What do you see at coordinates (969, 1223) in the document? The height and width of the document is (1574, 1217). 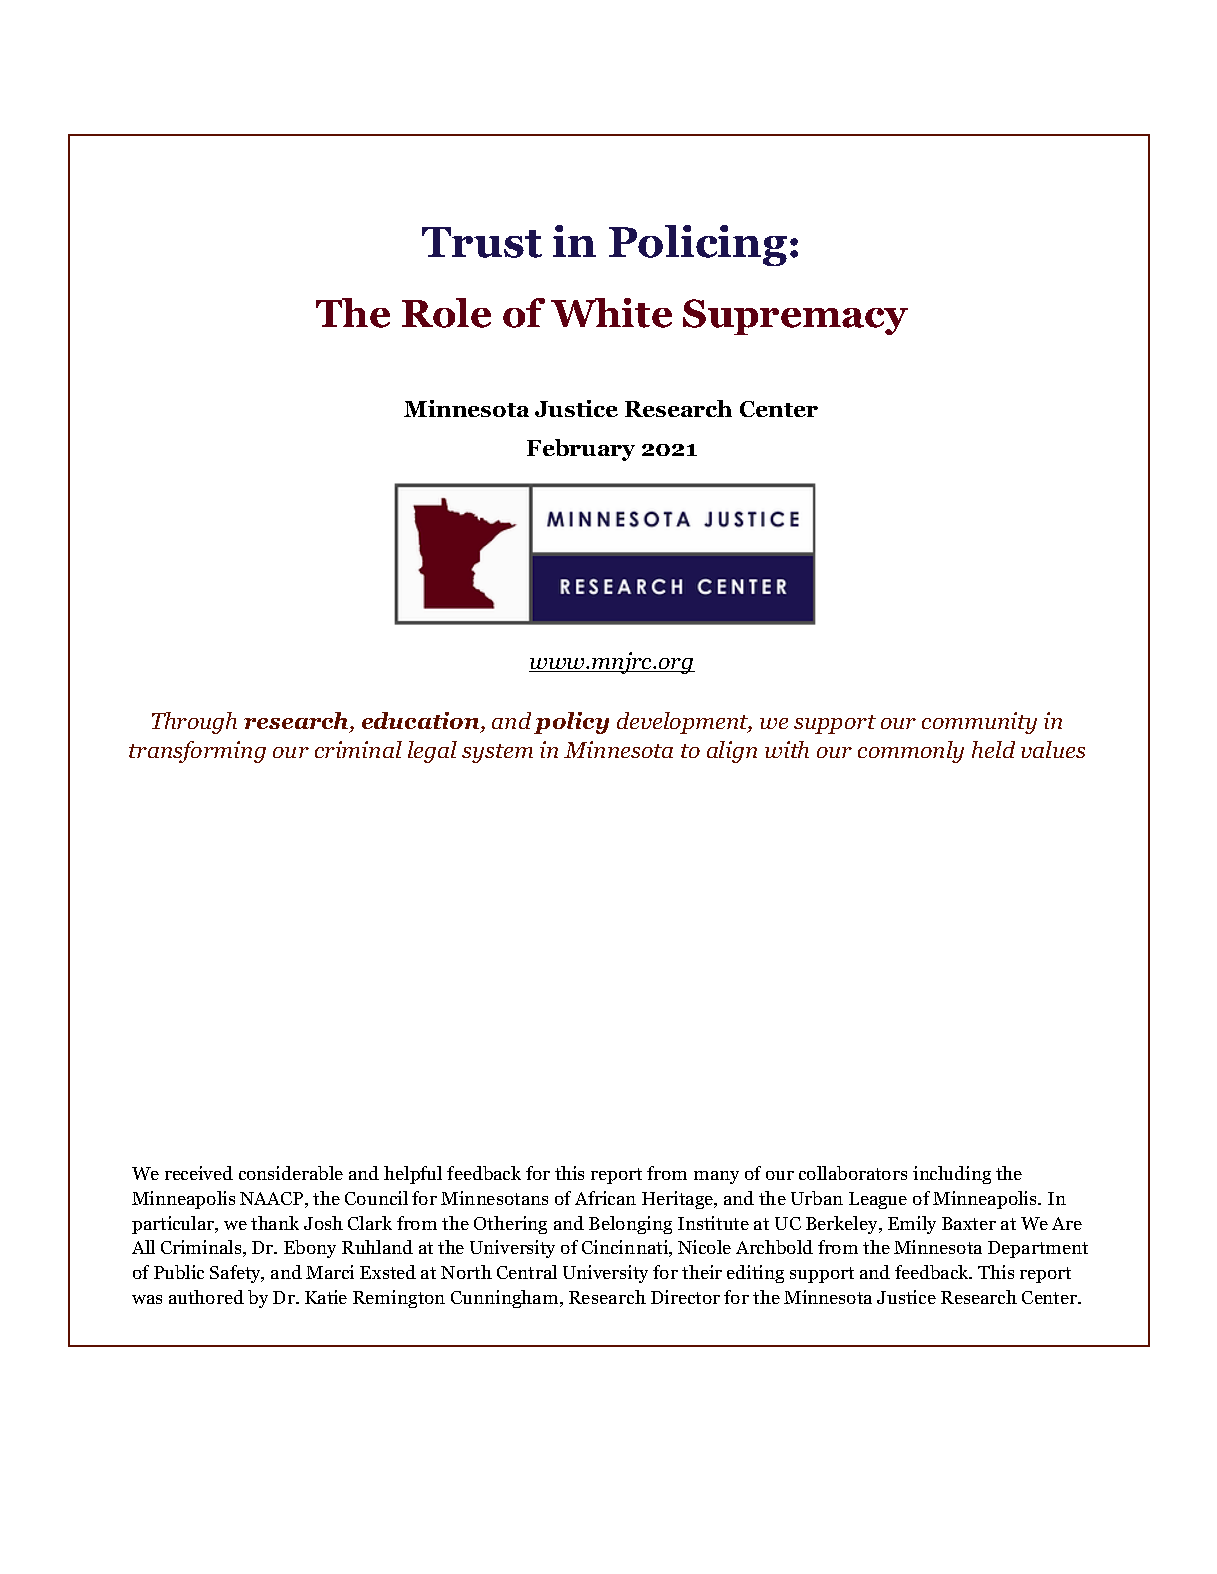 I see `Baxter` at bounding box center [969, 1223].
